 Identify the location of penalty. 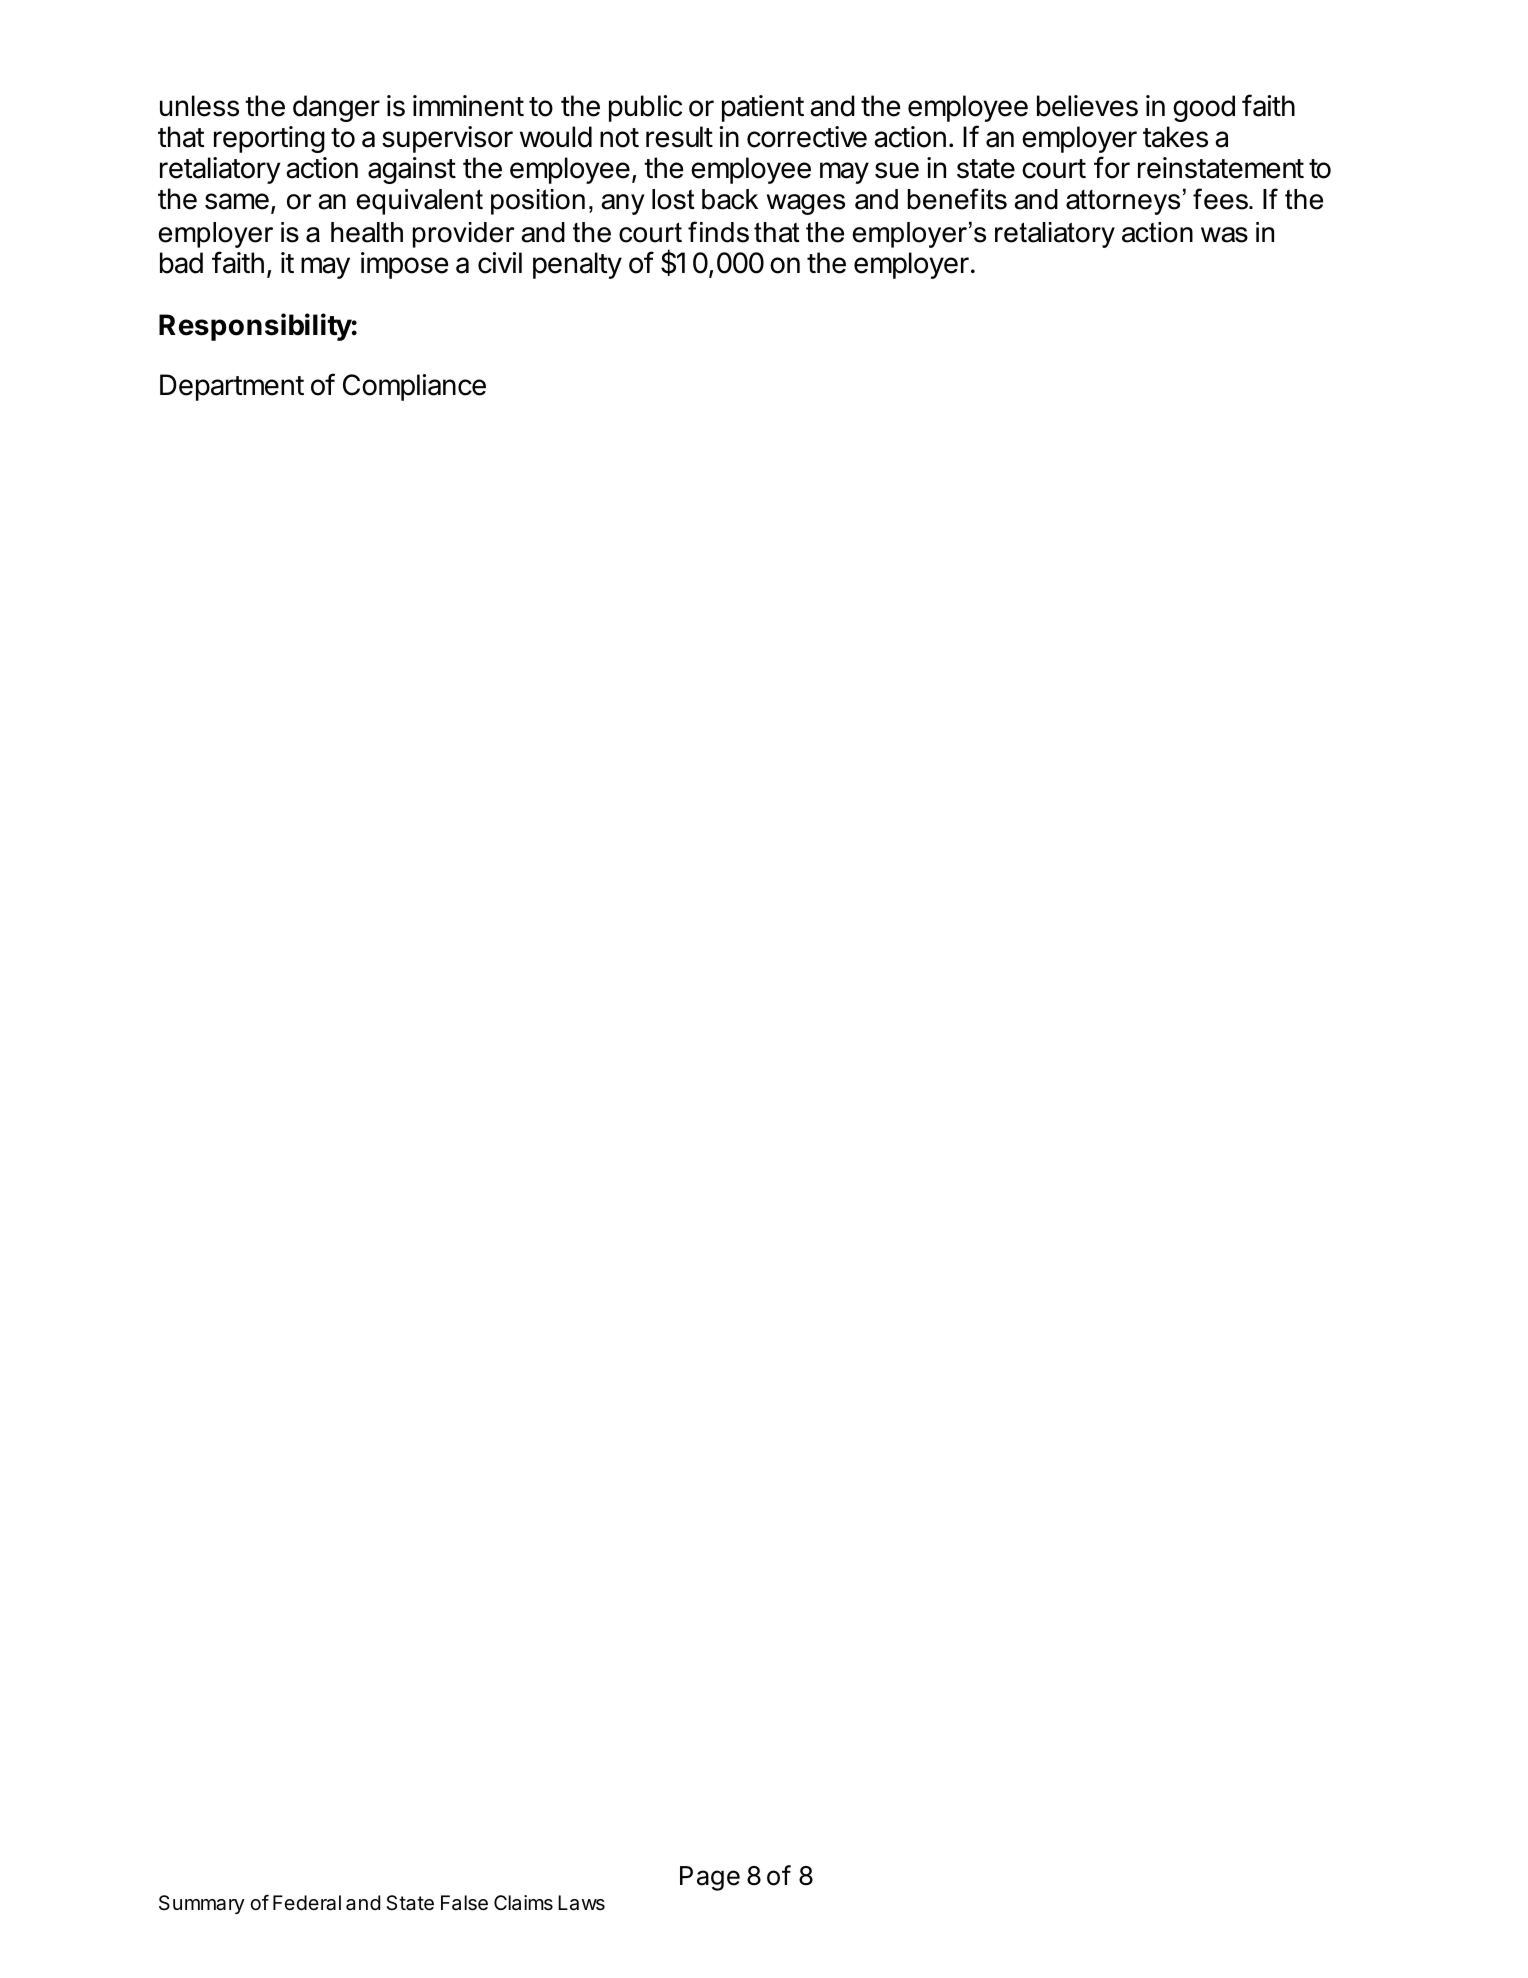
(577, 265).
